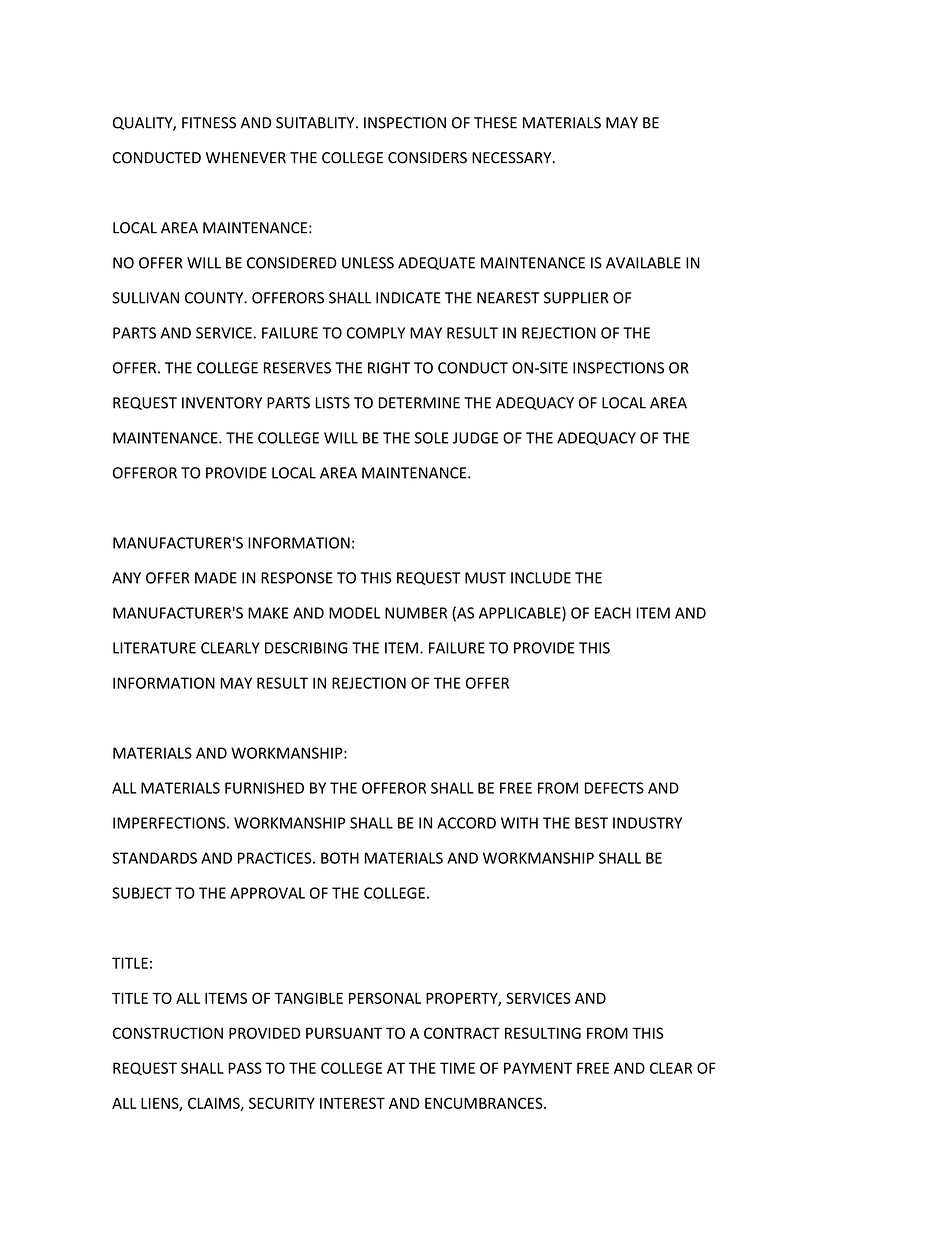 The height and width of the screenshot is (1233, 952). Describe the element at coordinates (168, 1033) in the screenshot. I see `CONSTRUCTION` at that location.
